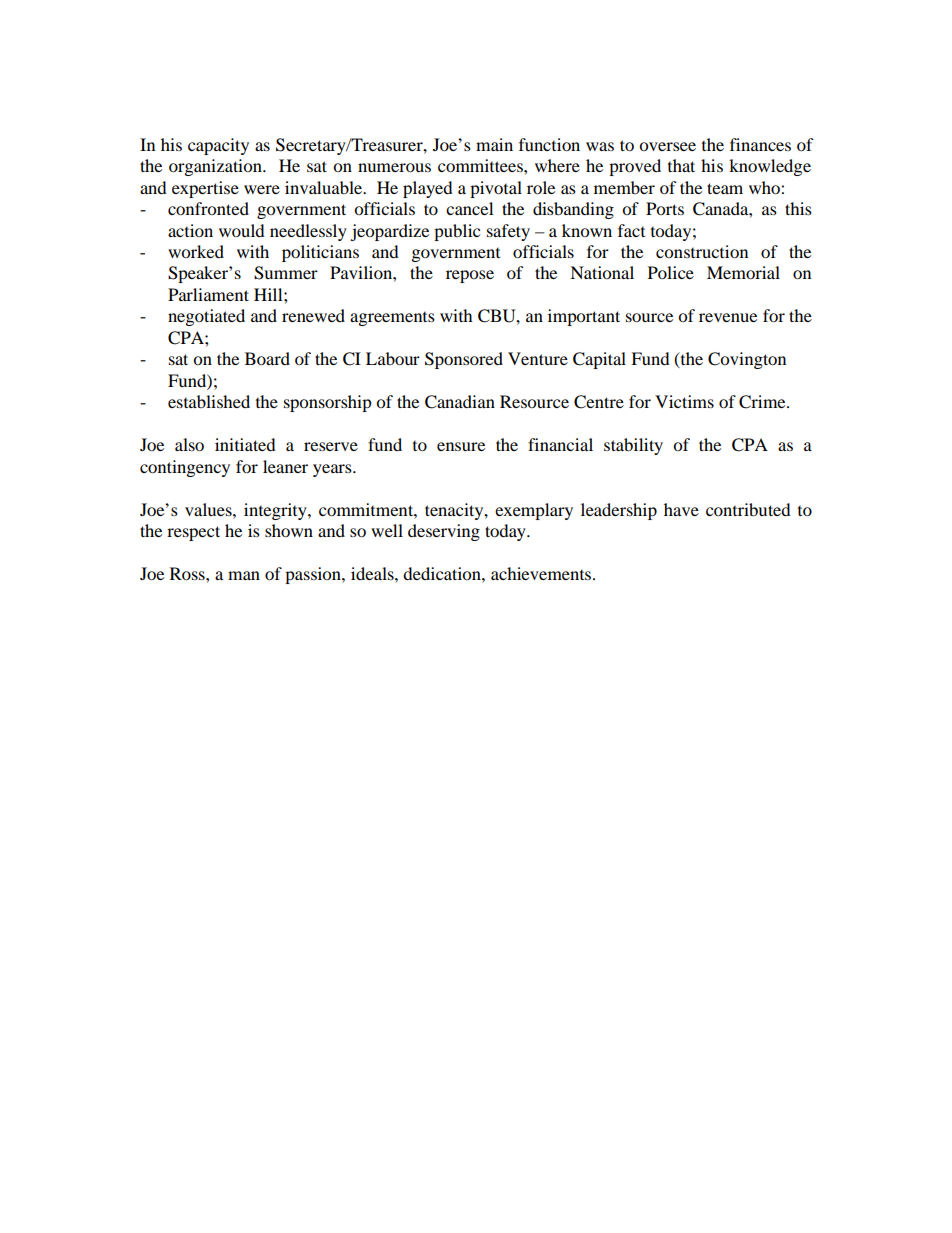  I want to click on stability, so click(633, 446).
